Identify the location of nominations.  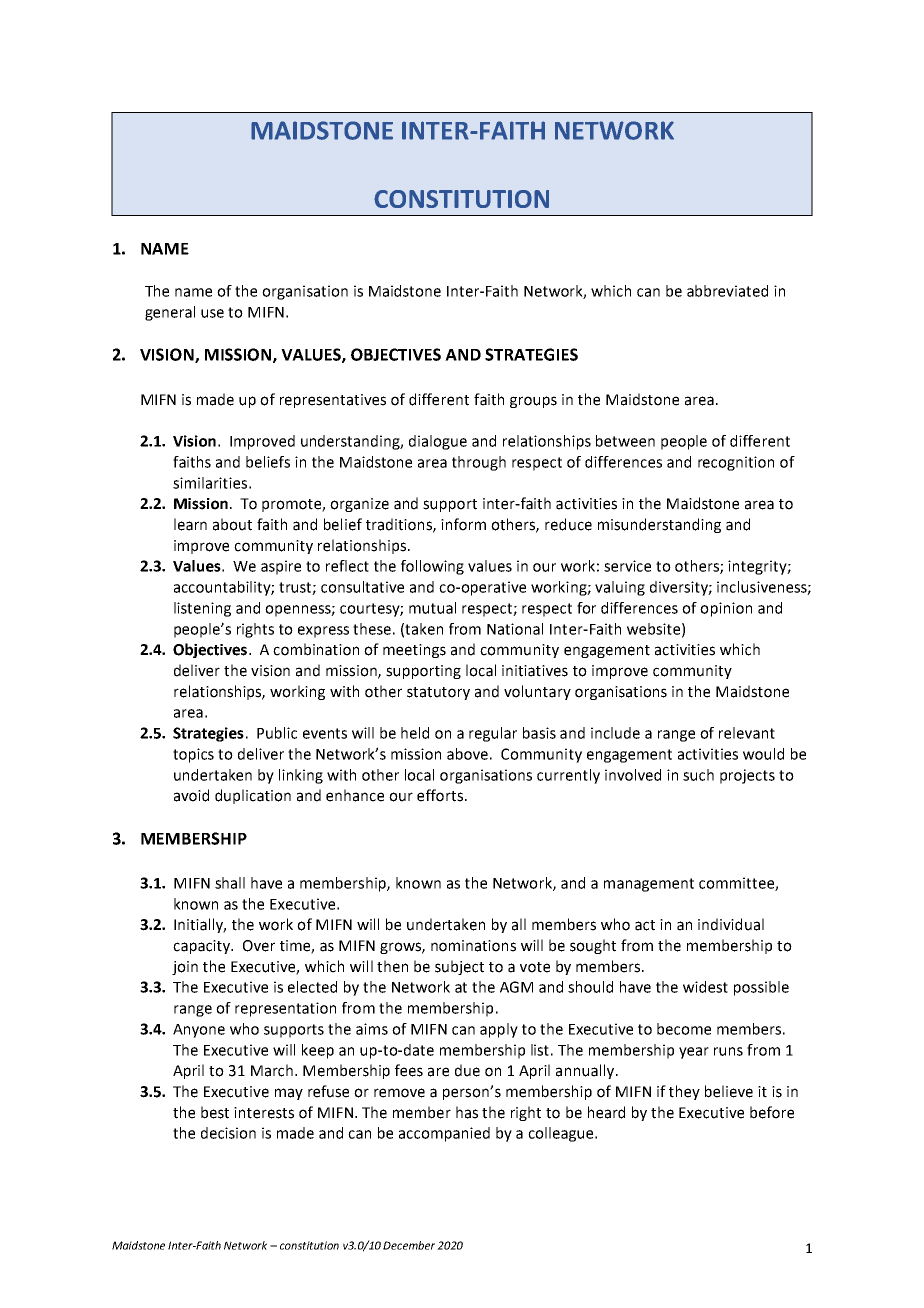
(473, 946).
